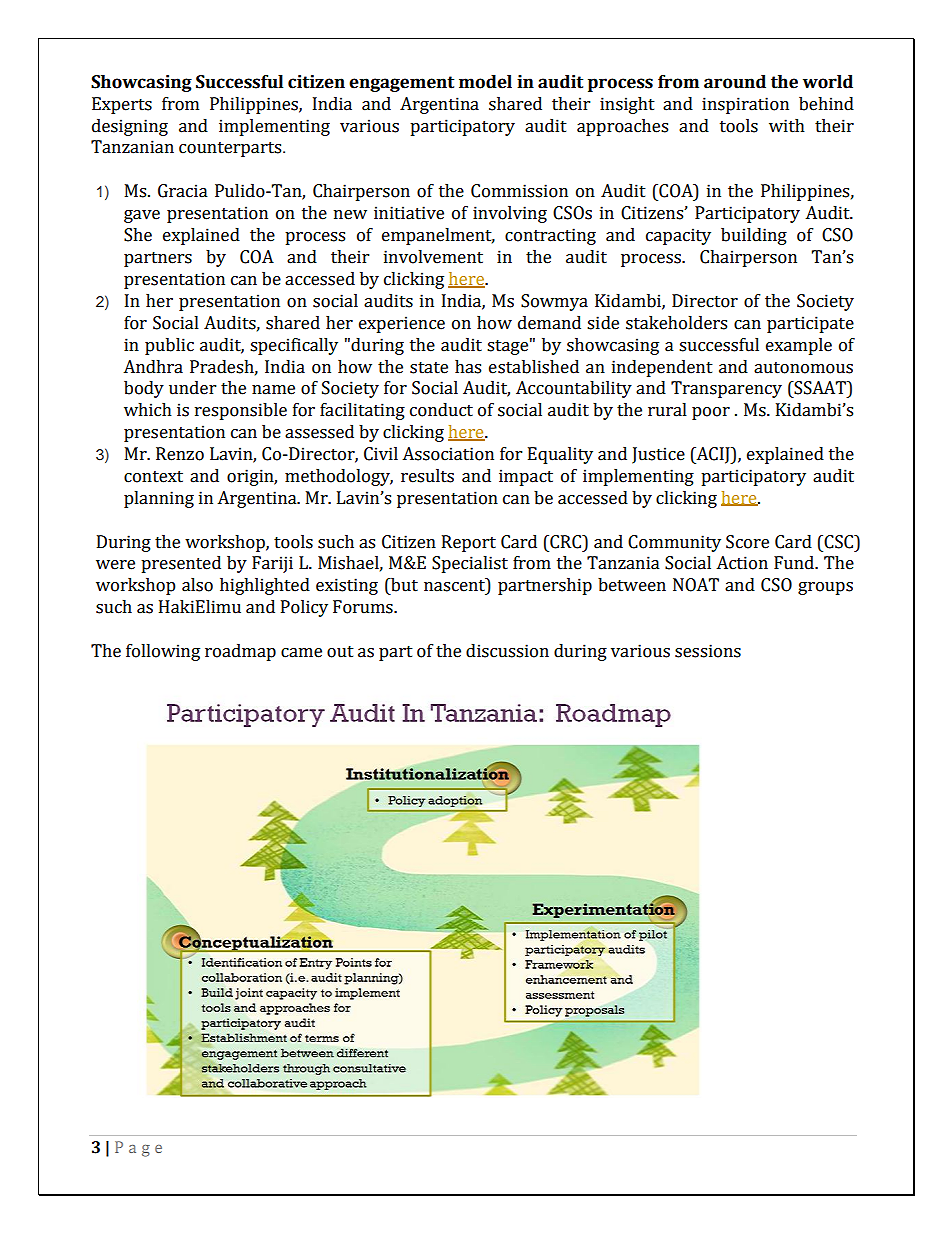 This screenshot has width=952, height=1233. Describe the element at coordinates (122, 105) in the screenshot. I see `Experts` at that location.
